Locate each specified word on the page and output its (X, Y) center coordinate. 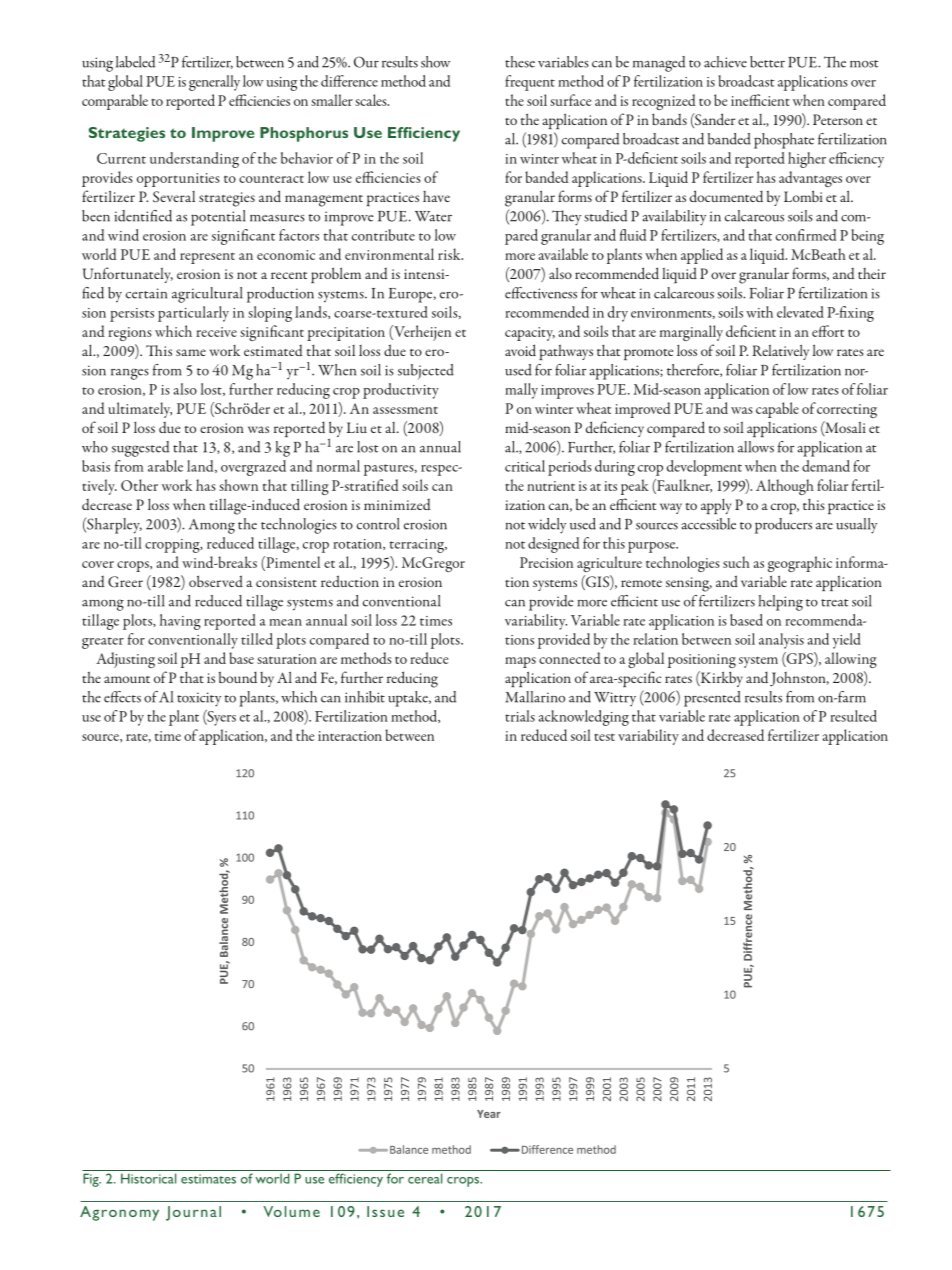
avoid (520, 350)
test (605, 737)
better (767, 62)
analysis (781, 641)
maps (520, 662)
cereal (425, 1178)
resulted (853, 716)
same (191, 352)
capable (777, 410)
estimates (208, 1179)
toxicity (199, 699)
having (180, 622)
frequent (530, 83)
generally (214, 83)
